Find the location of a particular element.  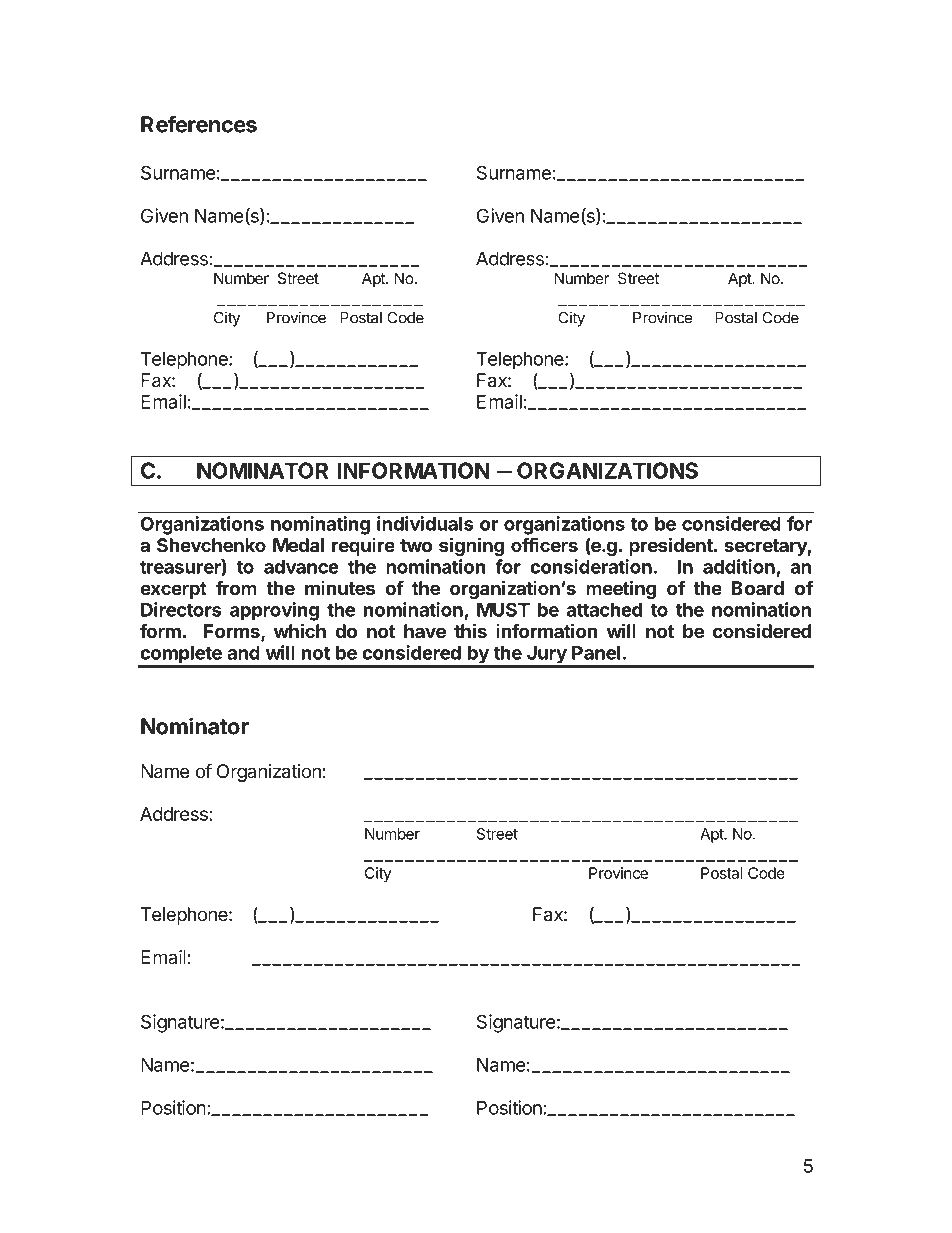

require is located at coordinates (363, 546).
